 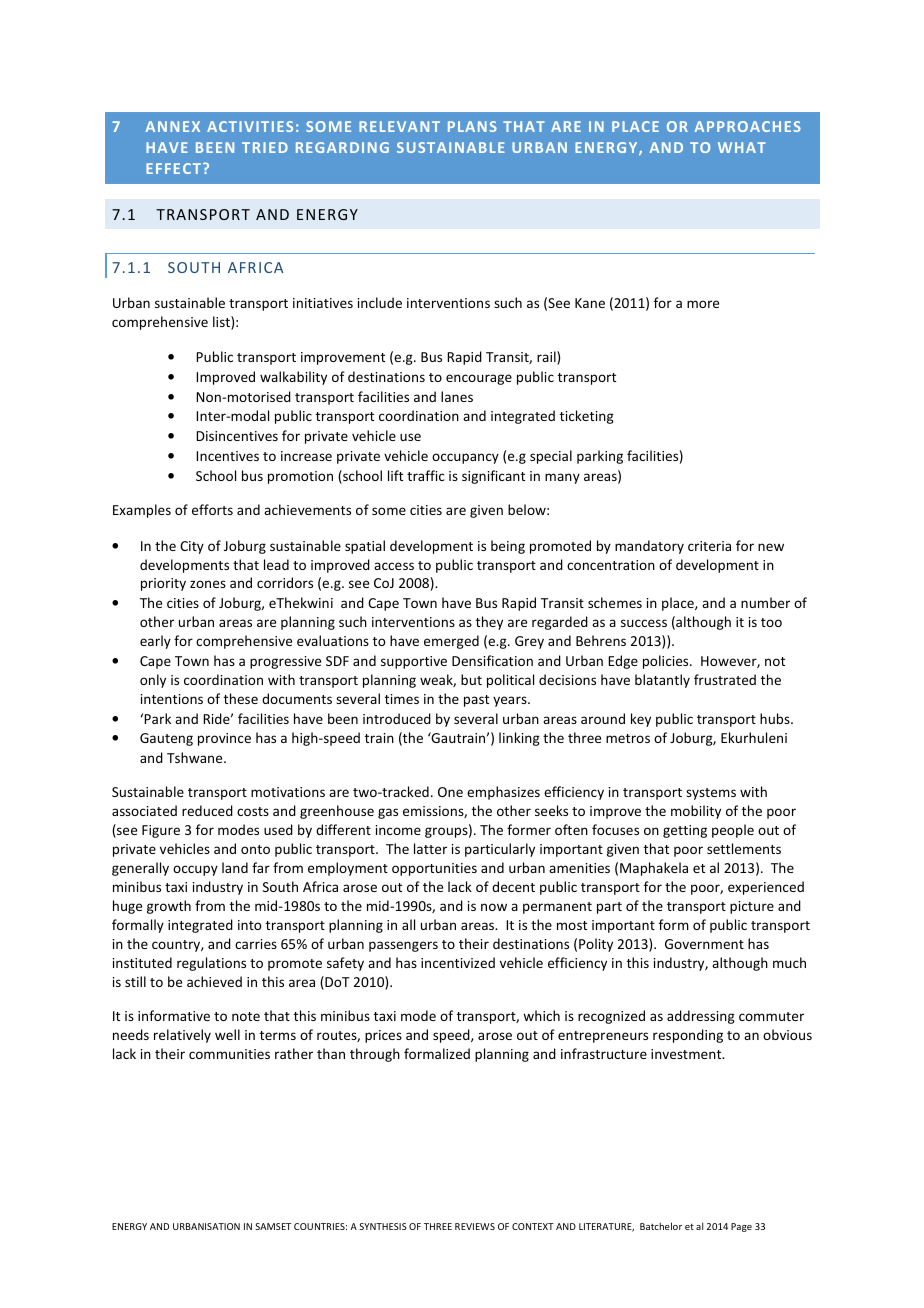 I want to click on WHAT, so click(x=742, y=147).
